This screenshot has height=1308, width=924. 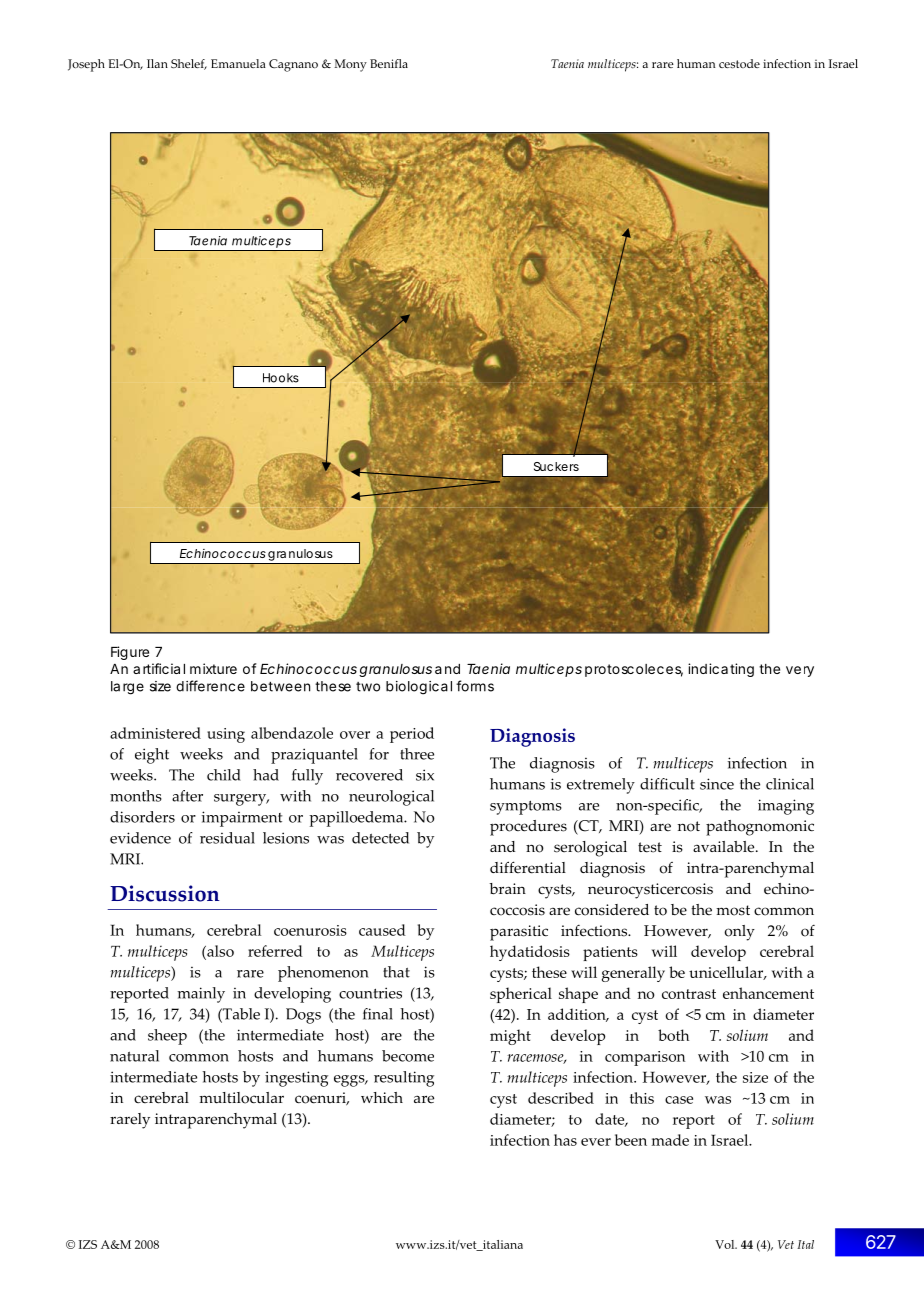 What do you see at coordinates (556, 466) in the screenshot?
I see `Suckers` at bounding box center [556, 466].
